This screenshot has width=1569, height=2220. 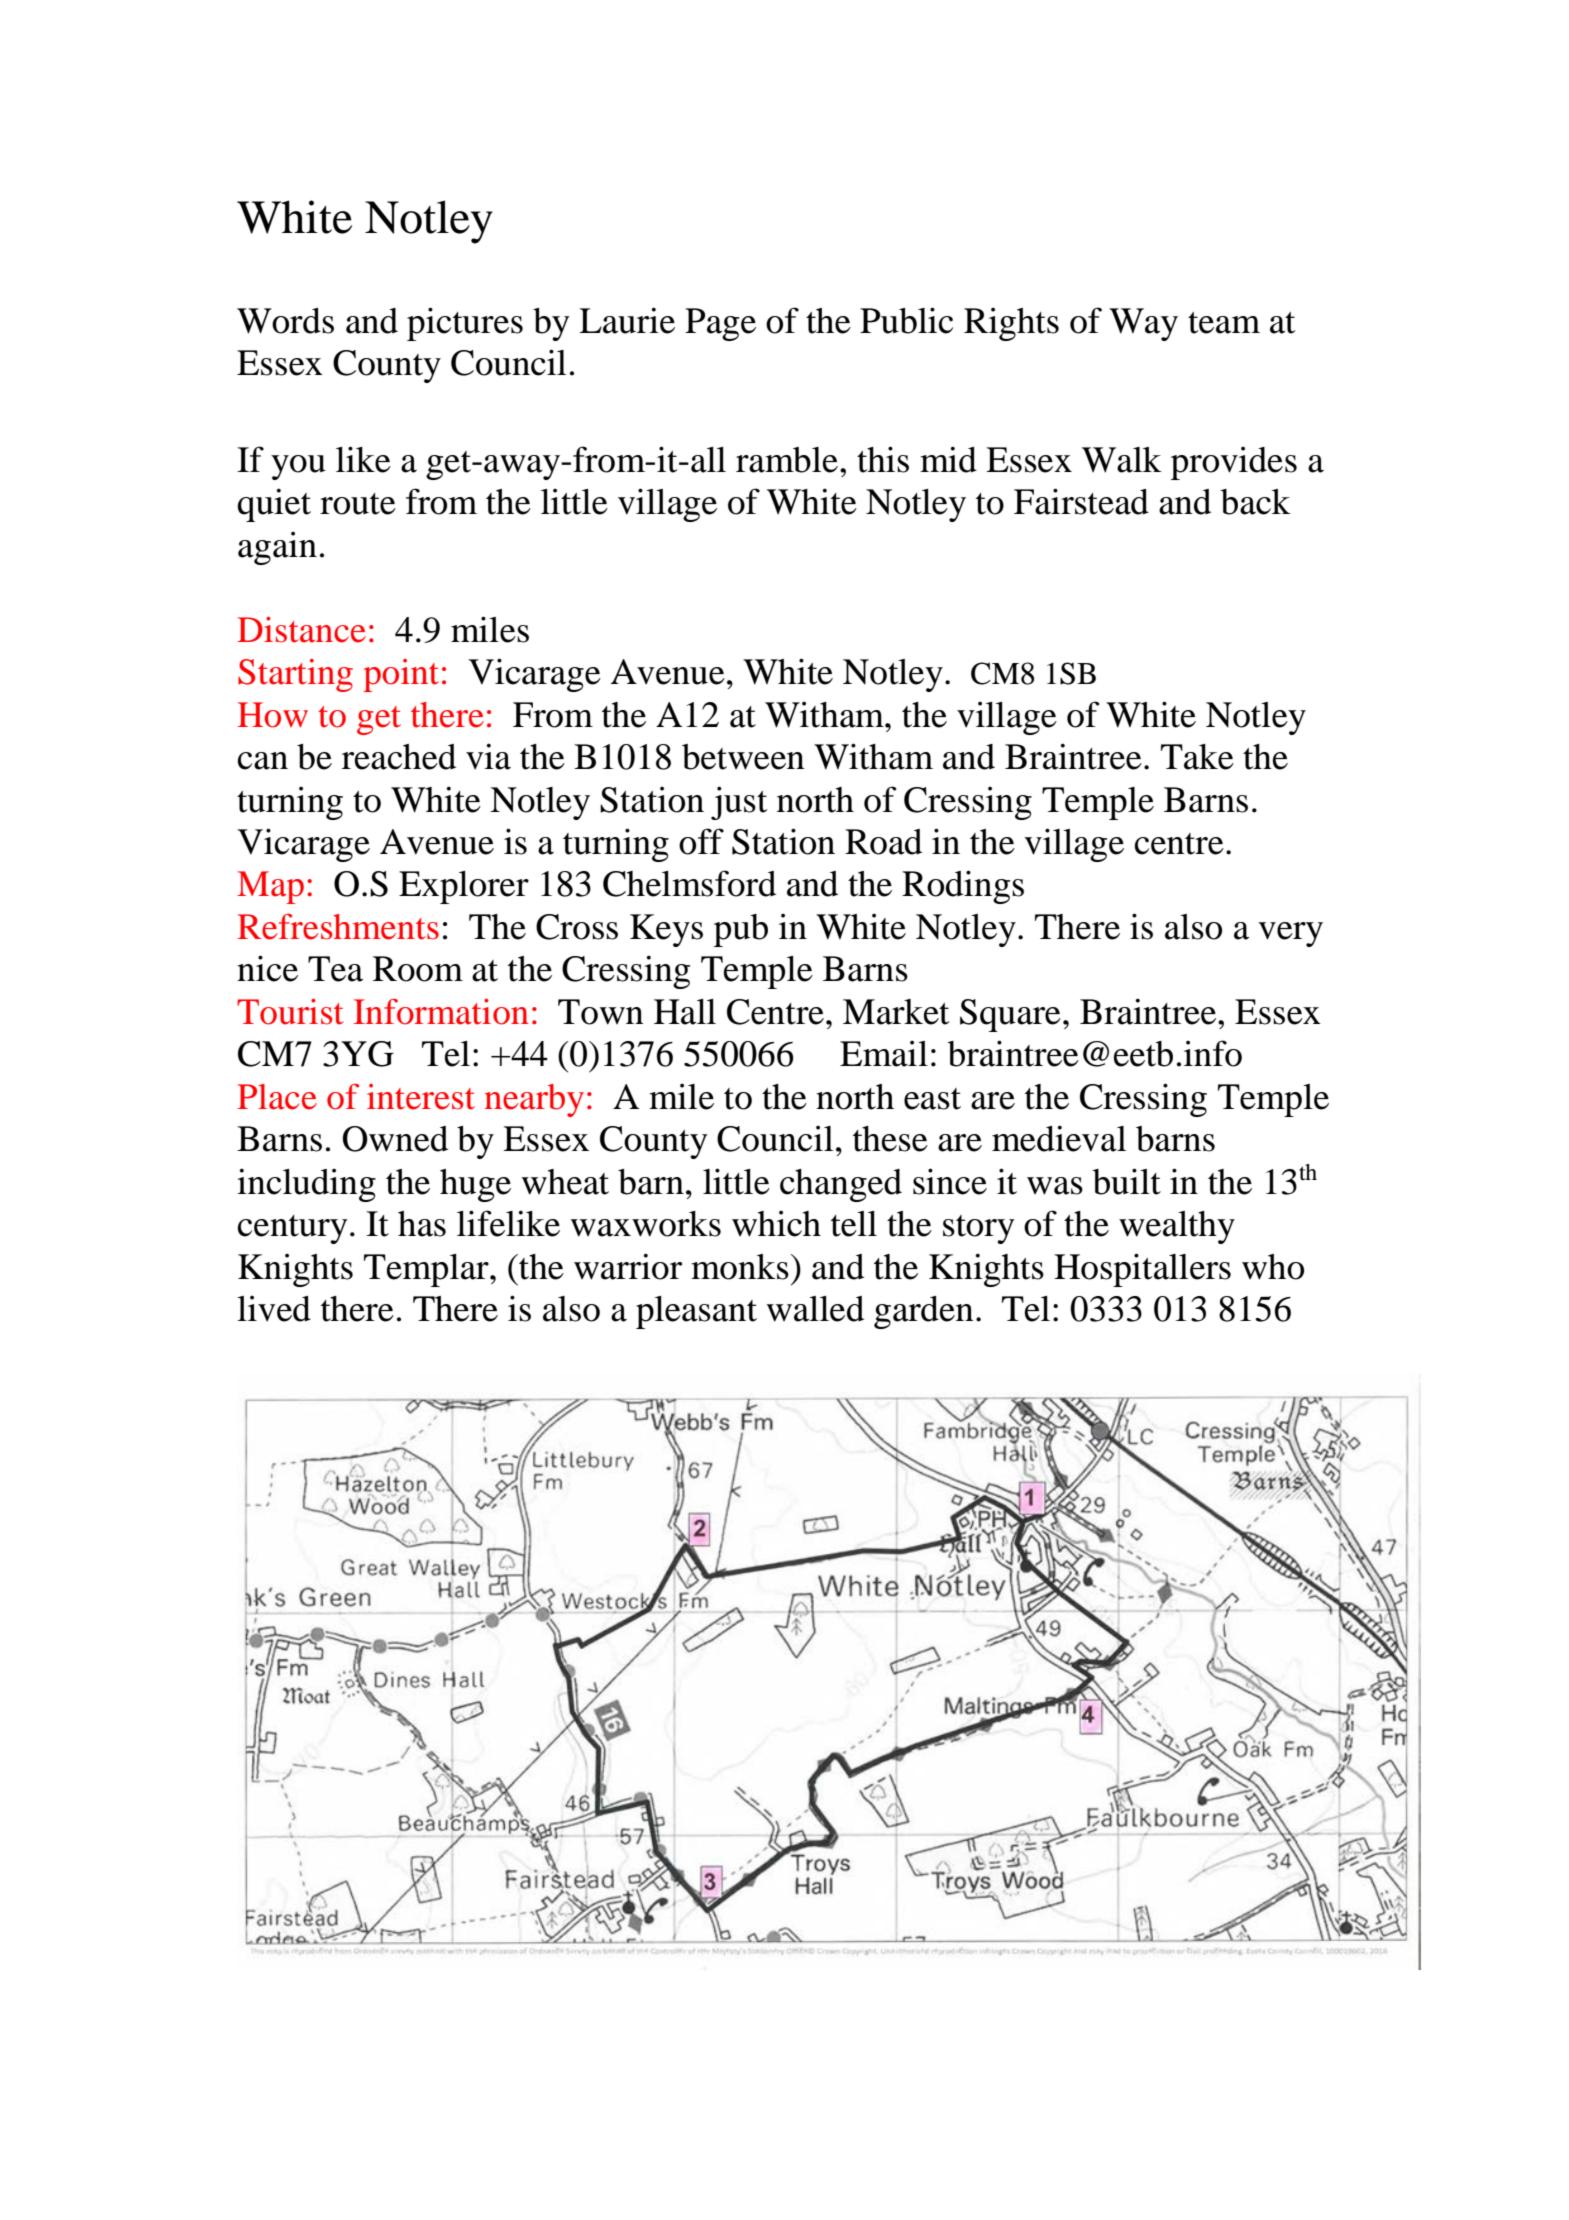 What do you see at coordinates (720, 324) in the screenshot?
I see `Page` at bounding box center [720, 324].
